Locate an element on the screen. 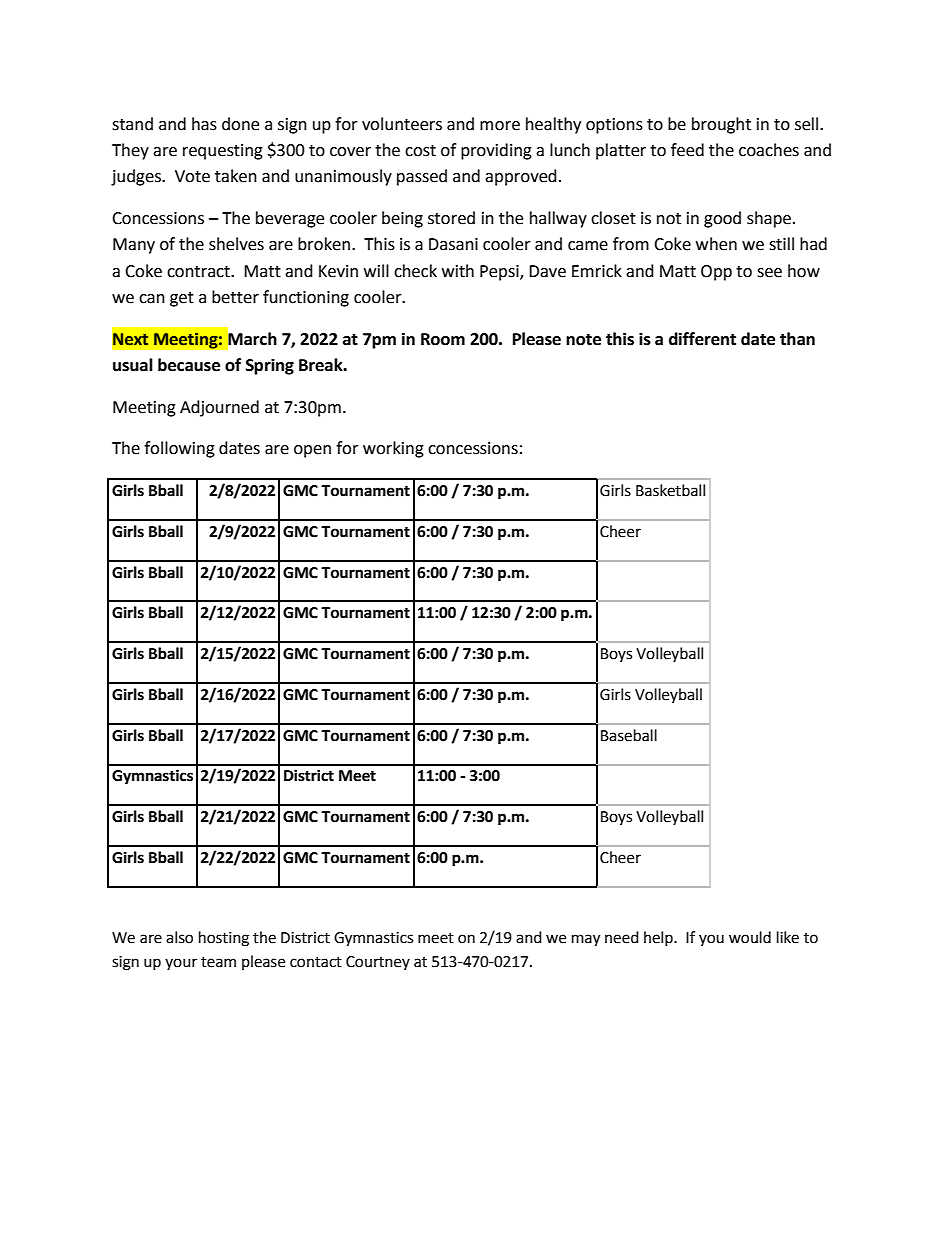 The width and height of the screenshot is (952, 1233). requesting is located at coordinates (223, 152).
